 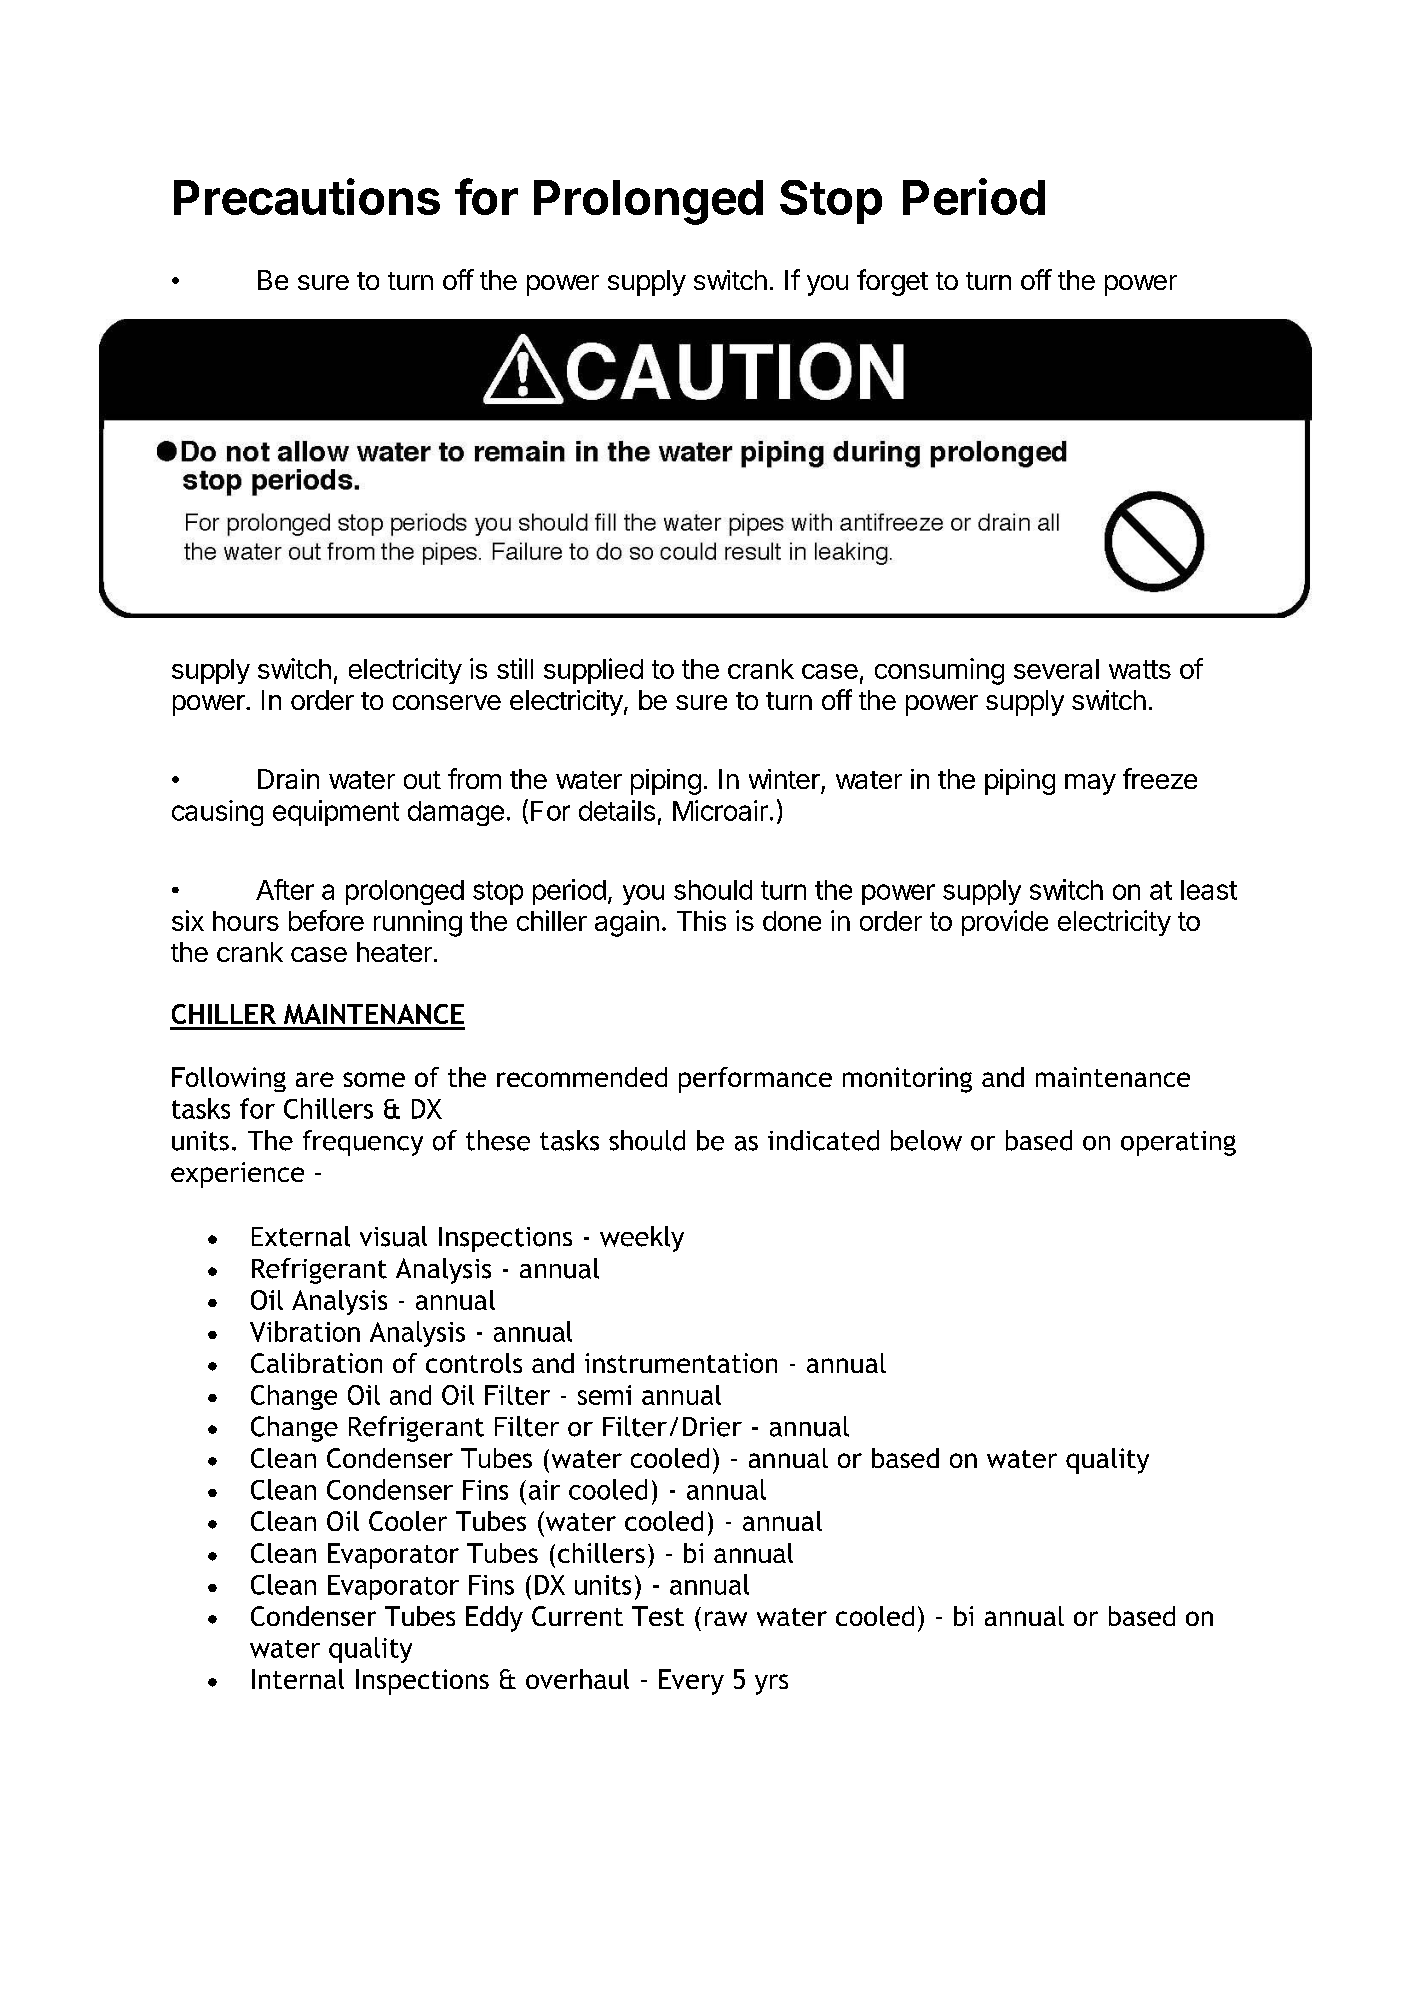 I want to click on Internal, so click(x=298, y=1679).
